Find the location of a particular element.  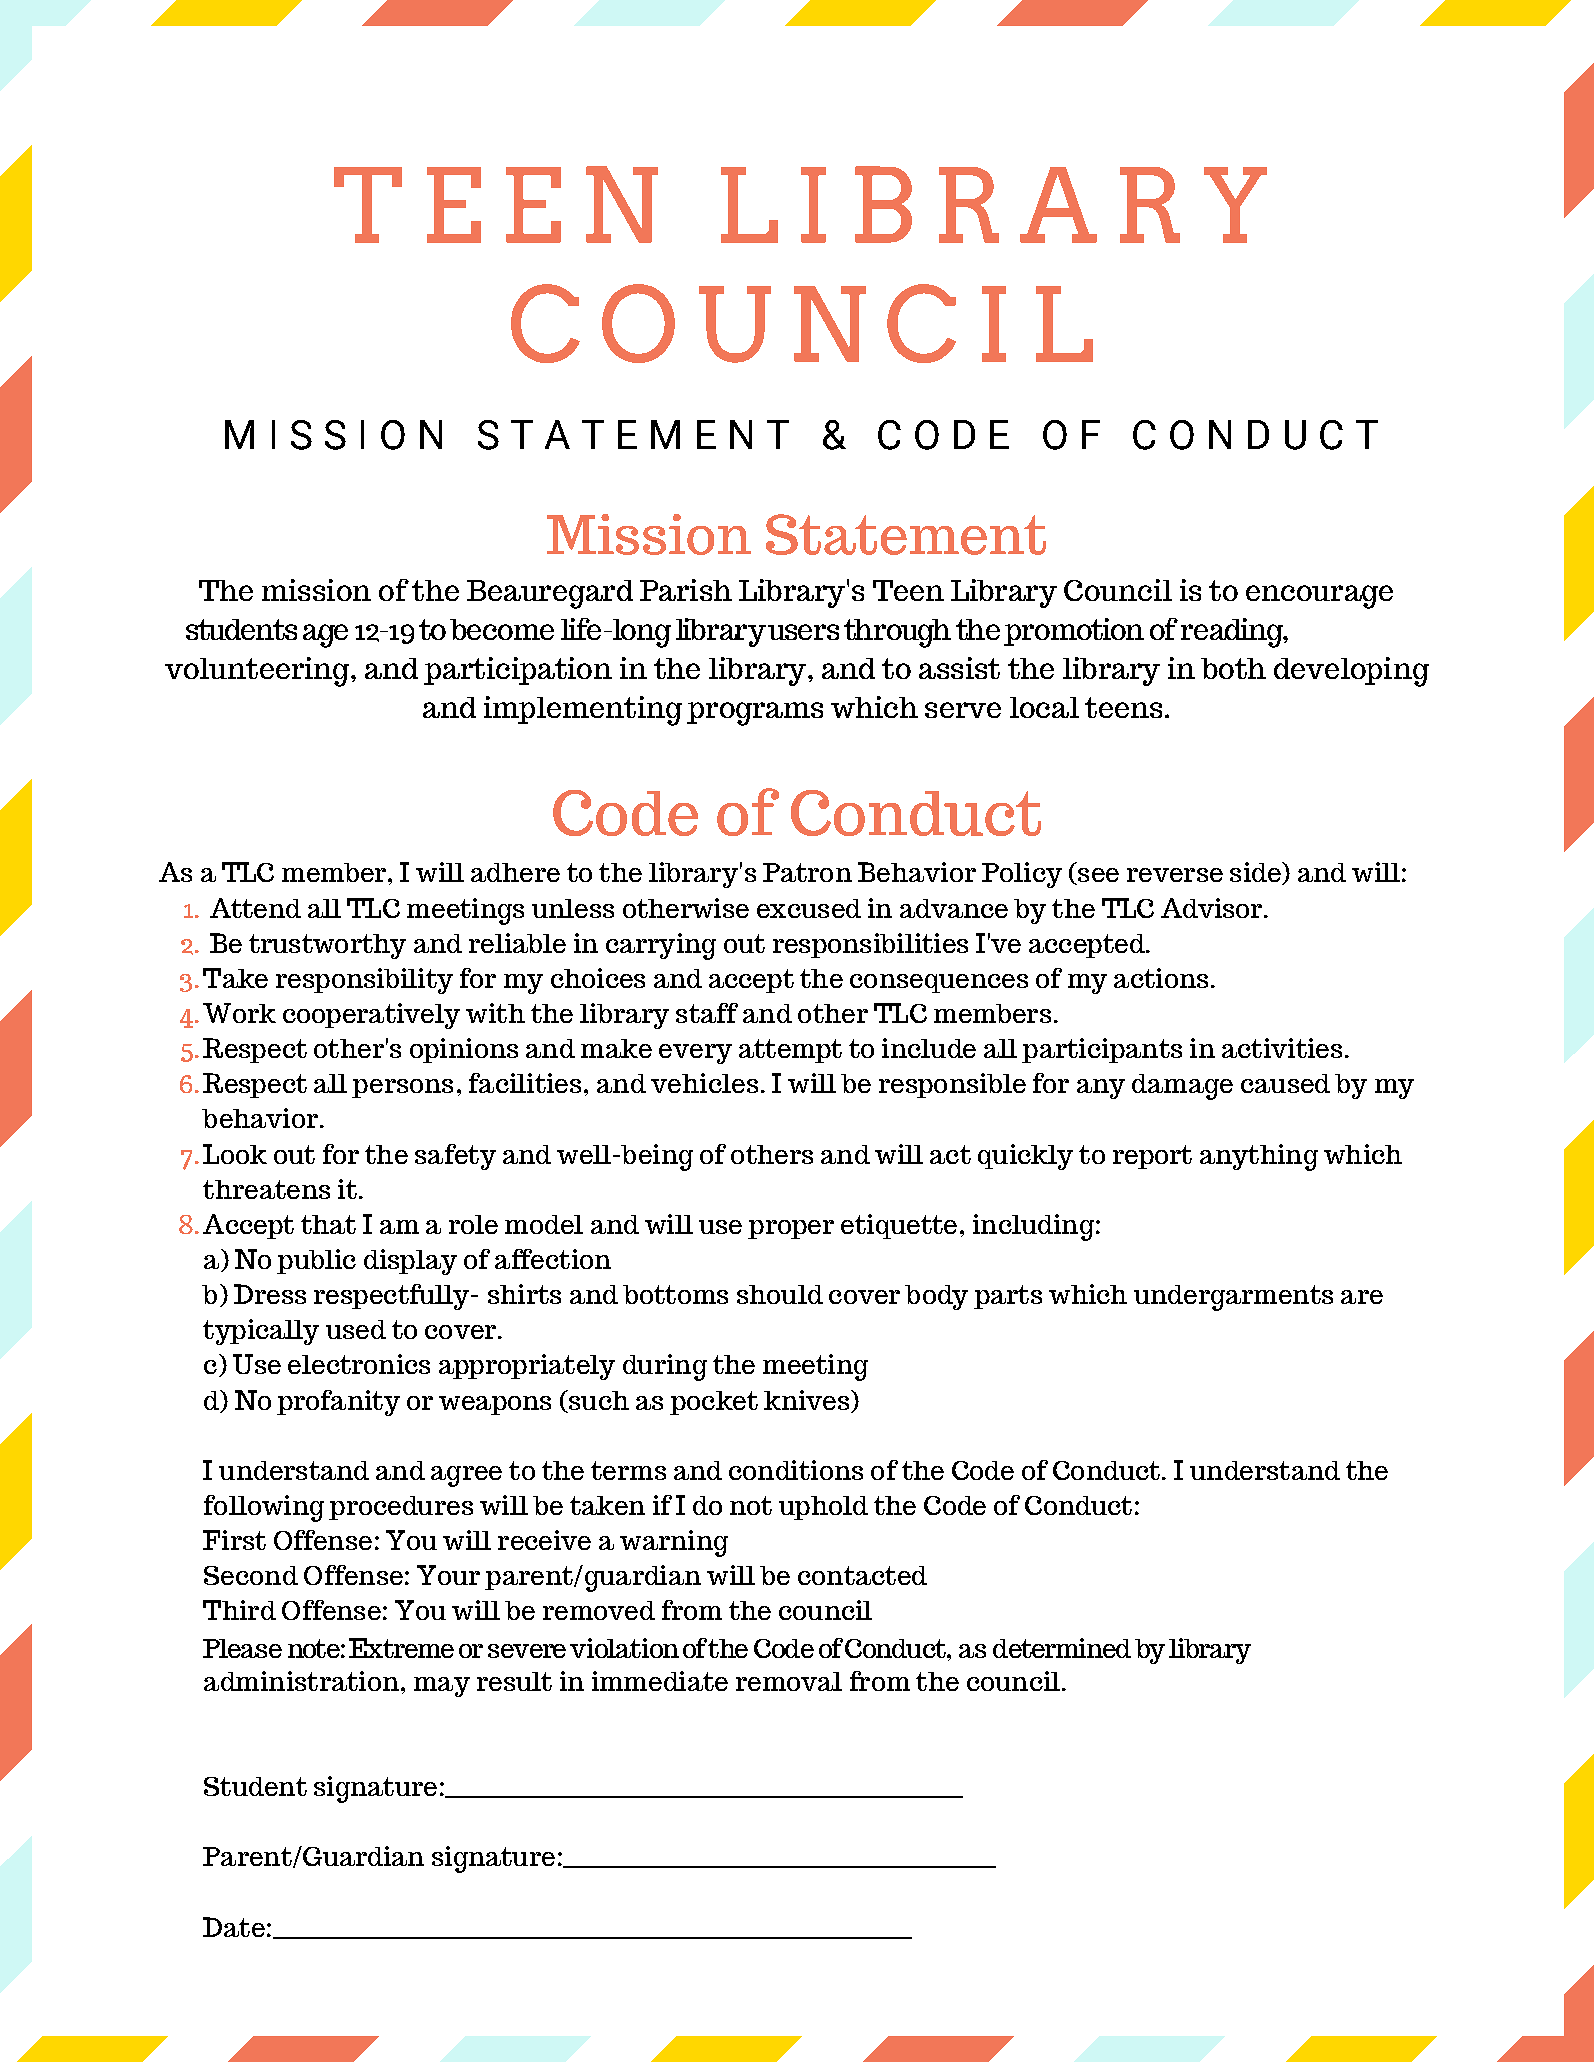

become is located at coordinates (502, 629).
